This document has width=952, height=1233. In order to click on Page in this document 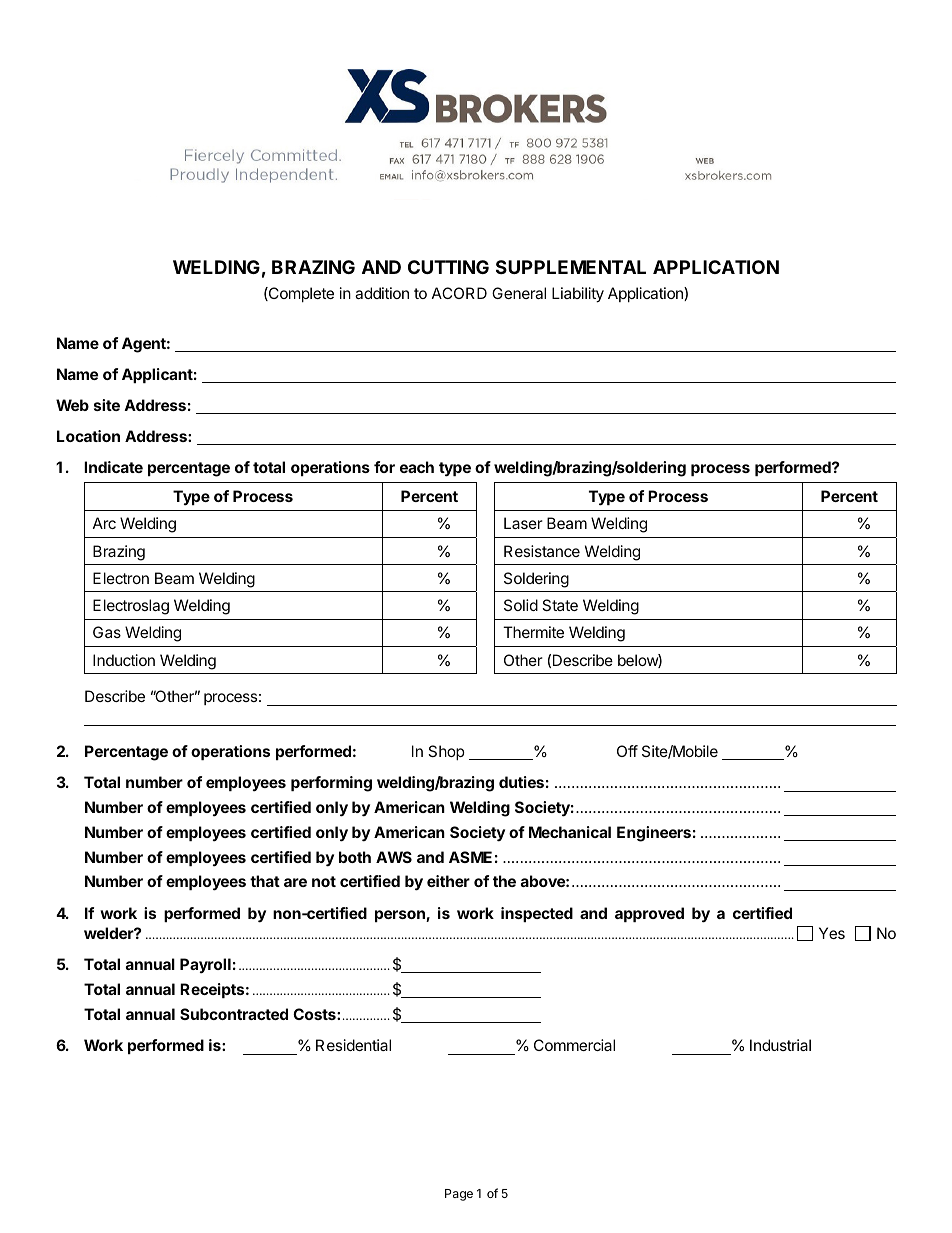, I will do `click(459, 1195)`.
